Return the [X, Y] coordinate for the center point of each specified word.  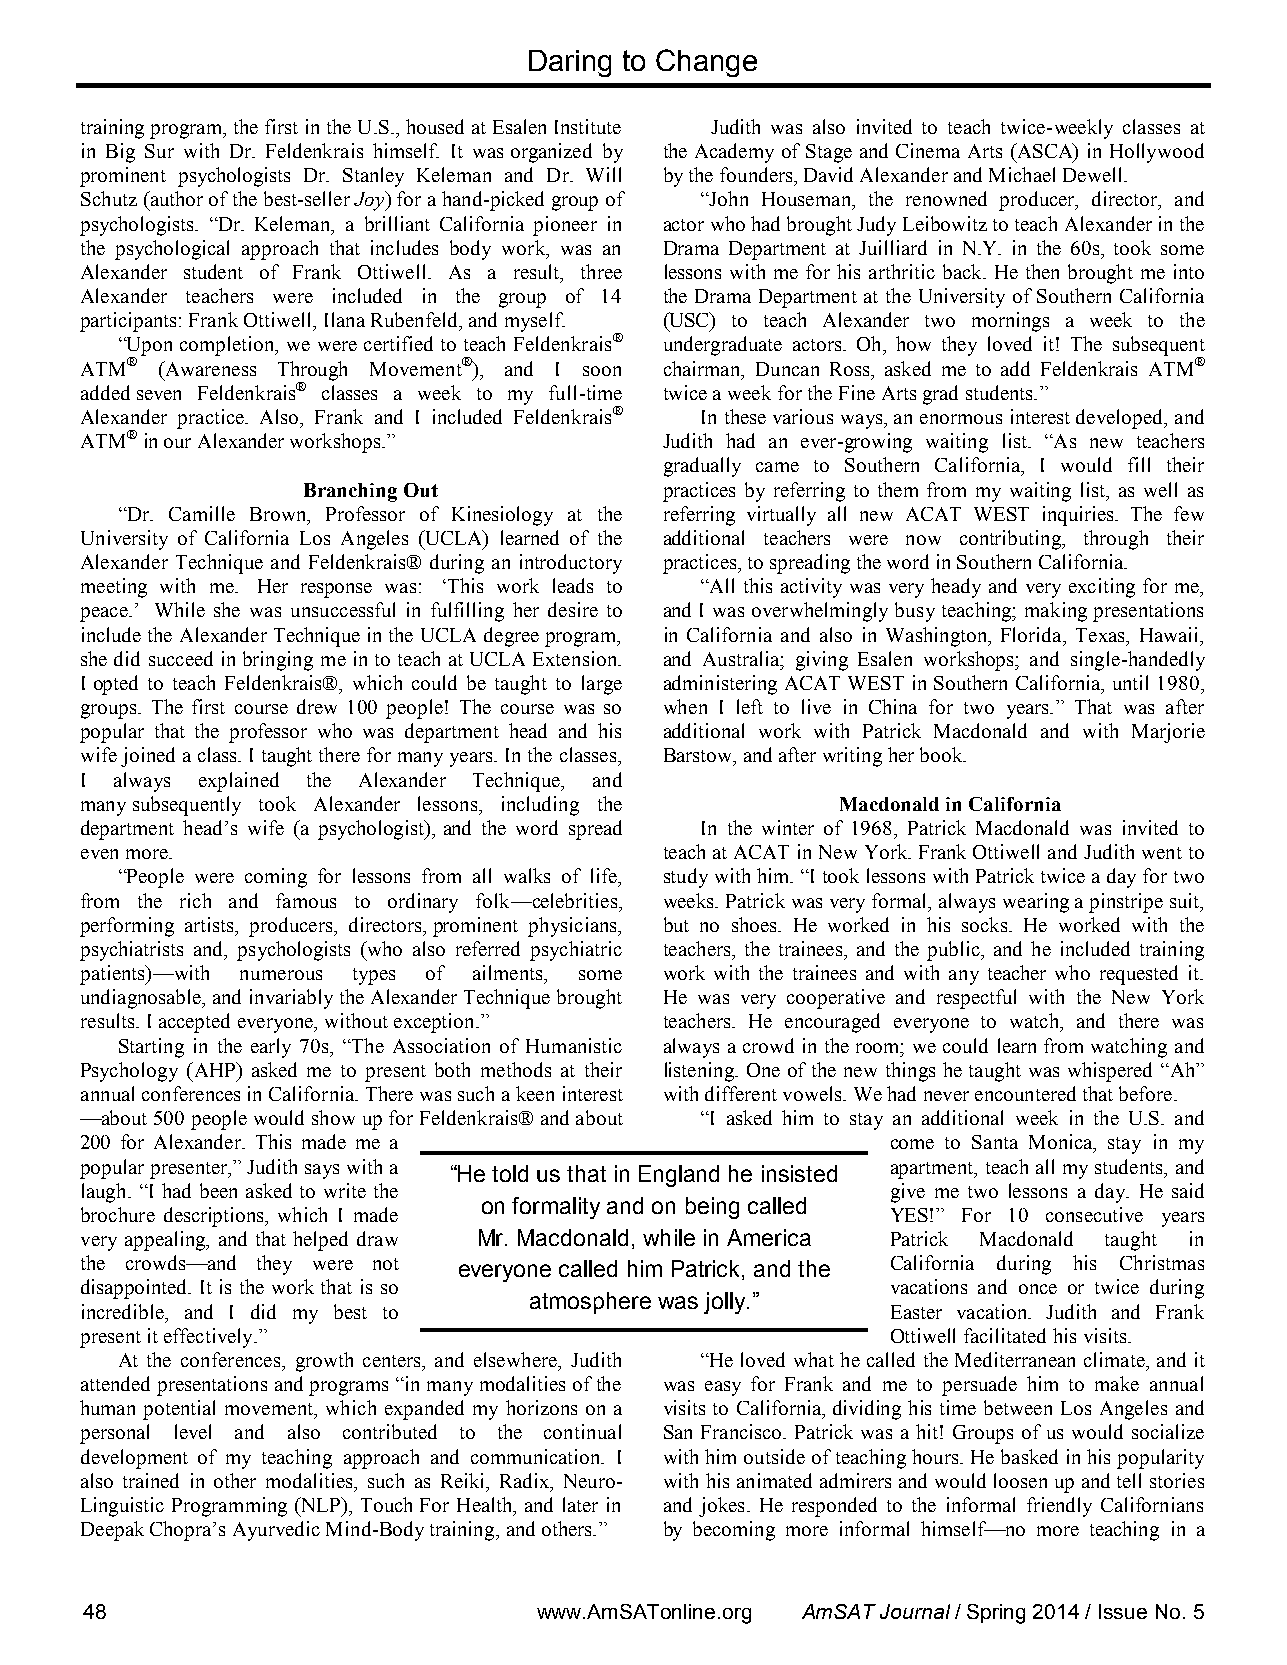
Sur [159, 151]
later [580, 1504]
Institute [588, 126]
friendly [1059, 1507]
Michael [1022, 174]
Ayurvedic [276, 1531]
